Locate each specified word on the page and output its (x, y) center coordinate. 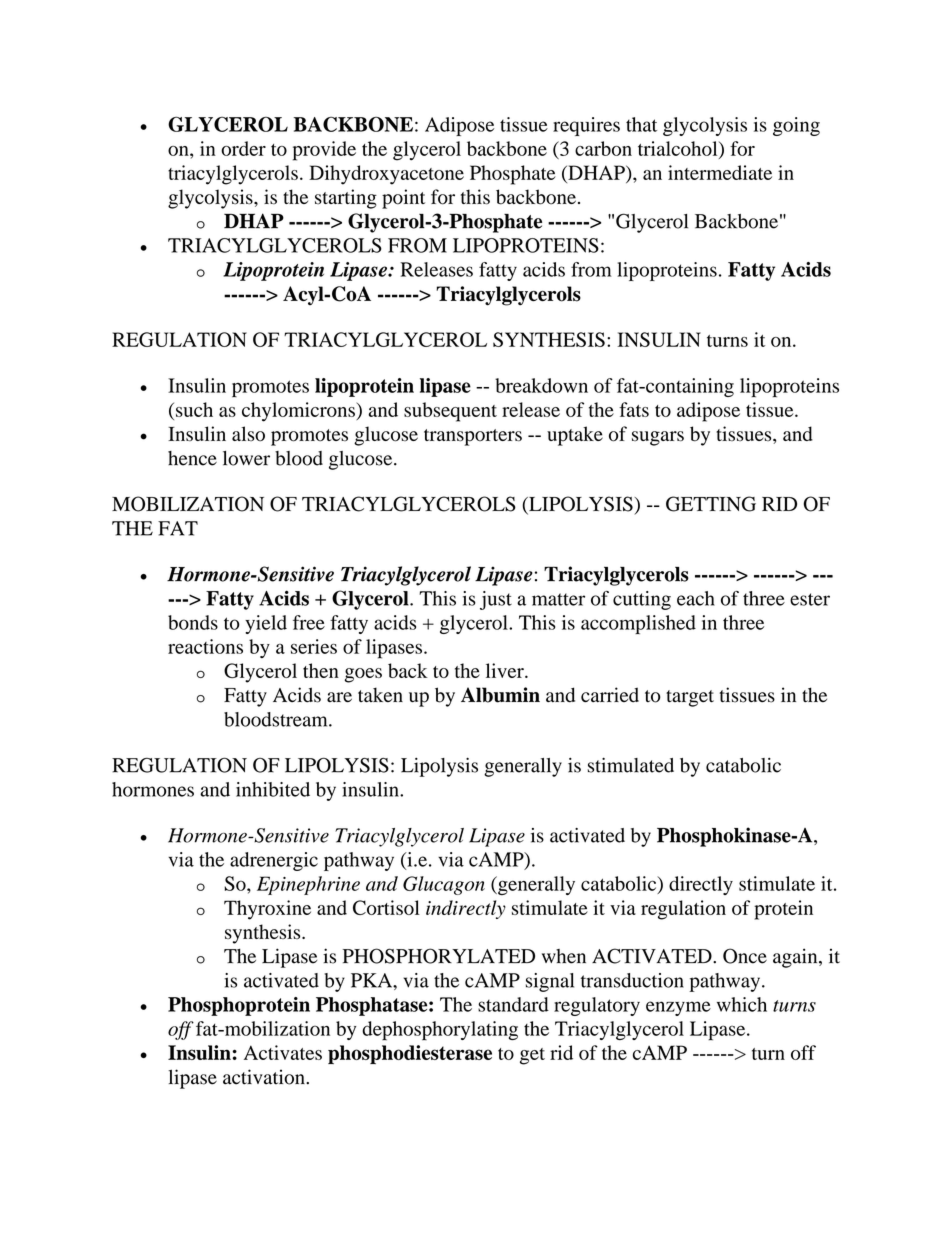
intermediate (720, 172)
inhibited (273, 789)
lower (246, 458)
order (243, 148)
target (690, 698)
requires (586, 126)
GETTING (711, 504)
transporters (473, 437)
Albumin (500, 695)
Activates (283, 1052)
